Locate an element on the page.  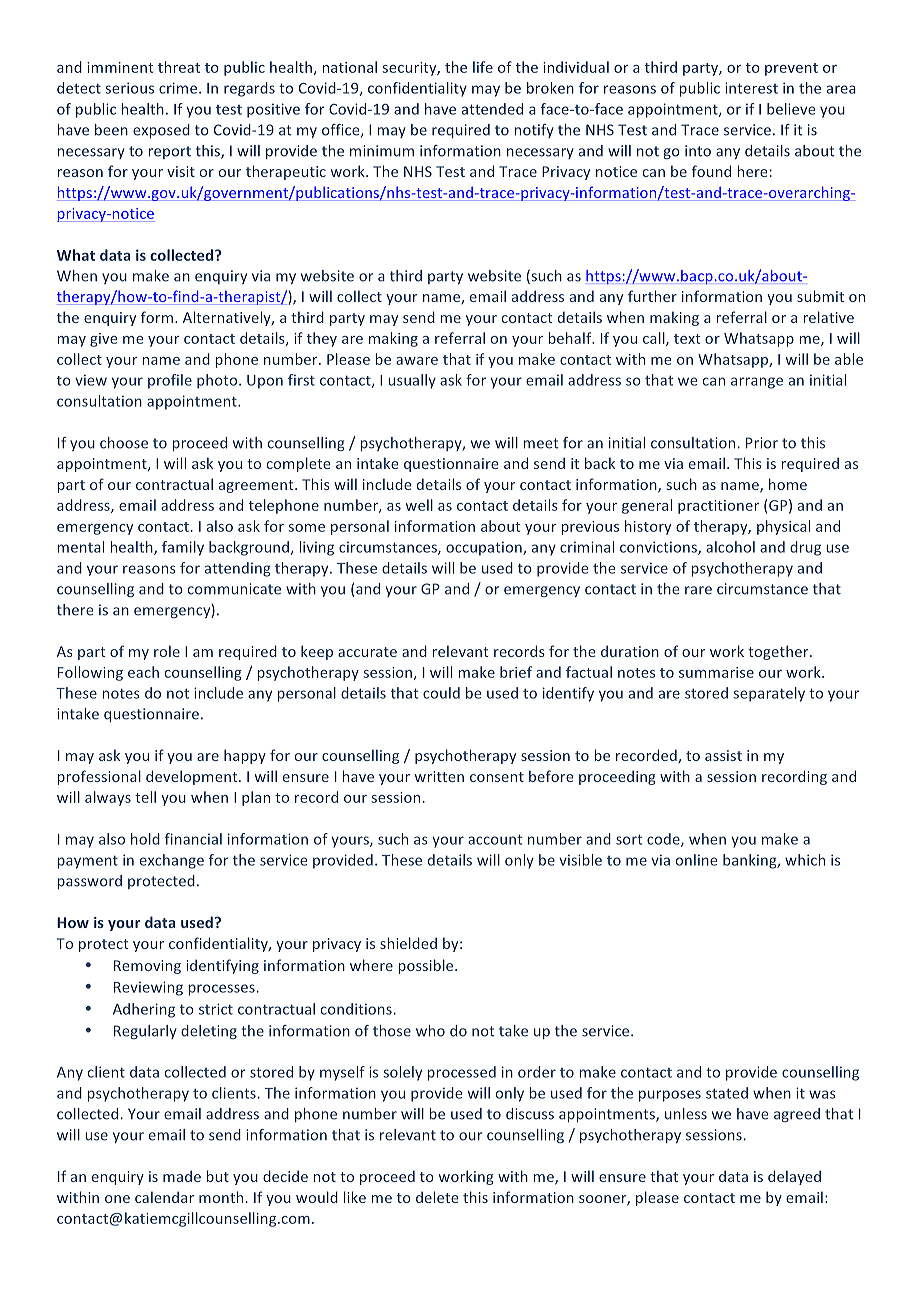
which is located at coordinates (805, 860).
